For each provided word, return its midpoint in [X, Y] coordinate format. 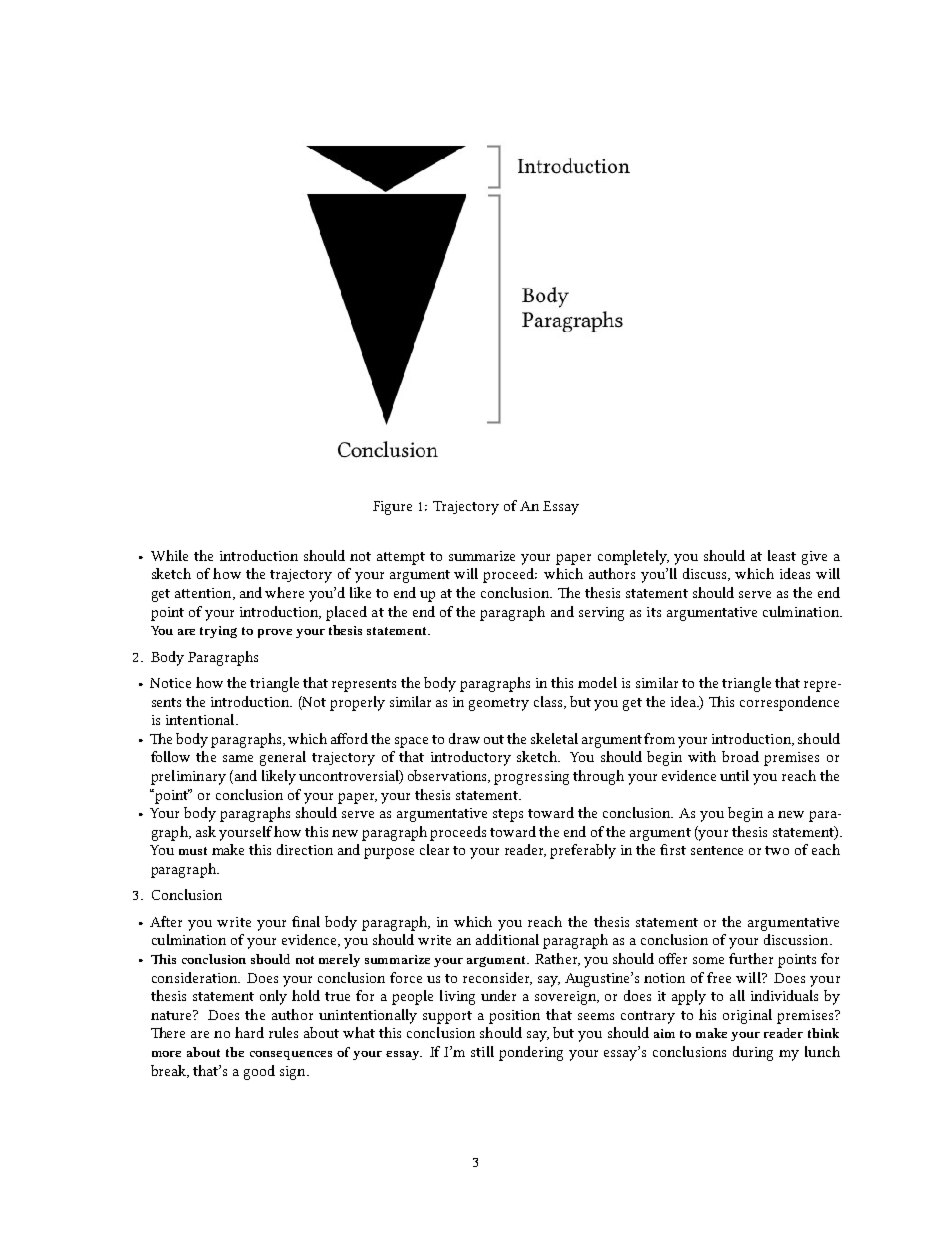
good [259, 1072]
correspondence [789, 703]
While [169, 555]
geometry [499, 704]
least [782, 555]
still [482, 1051]
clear [434, 849]
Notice [170, 683]
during [753, 1053]
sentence [717, 850]
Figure [392, 508]
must [193, 851]
